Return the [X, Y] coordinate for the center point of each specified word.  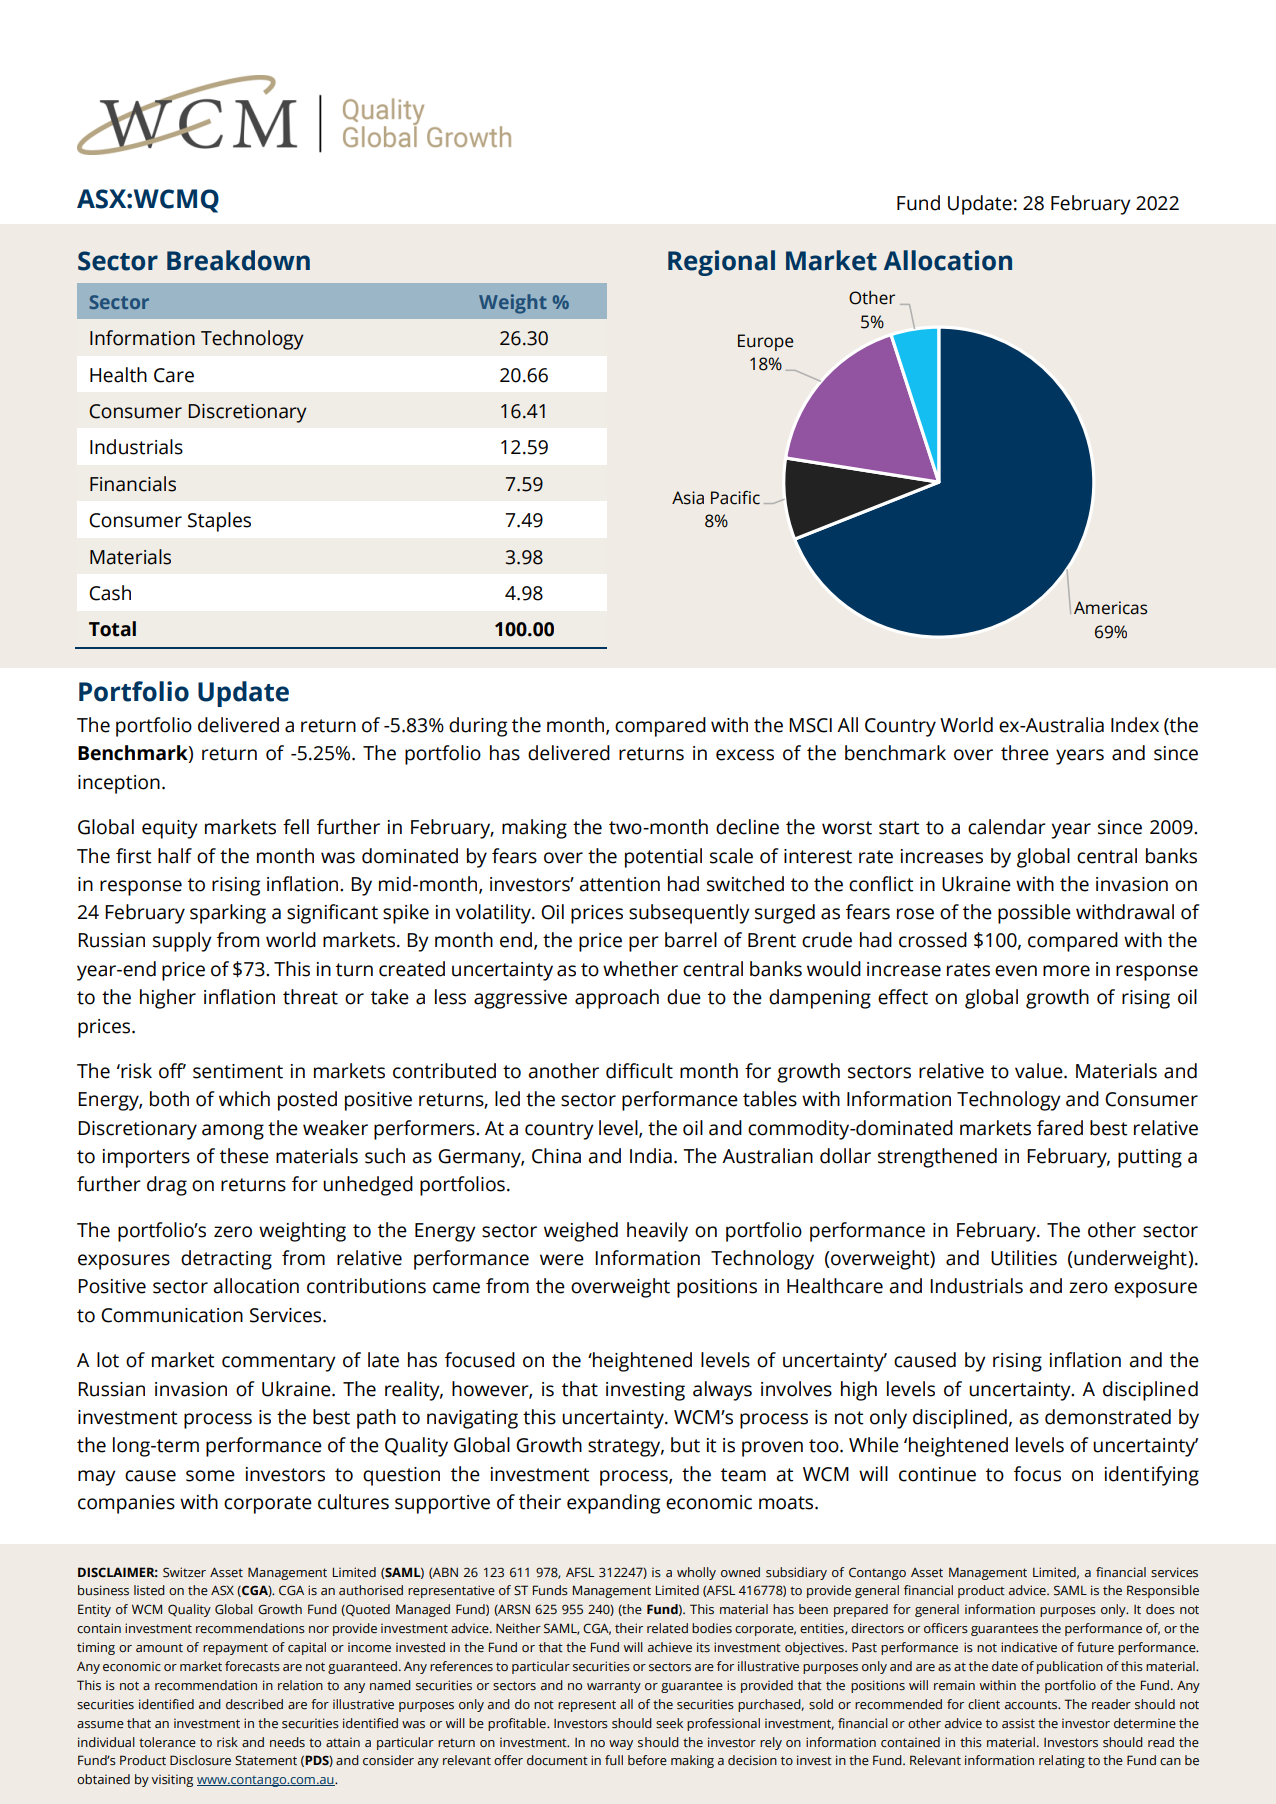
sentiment [238, 1071]
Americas [1110, 608]
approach [617, 999]
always [722, 1391]
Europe [765, 342]
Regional [721, 263]
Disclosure [200, 1760]
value [1040, 1071]
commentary [279, 1363]
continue [937, 1474]
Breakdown [238, 260]
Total [112, 629]
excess [745, 755]
